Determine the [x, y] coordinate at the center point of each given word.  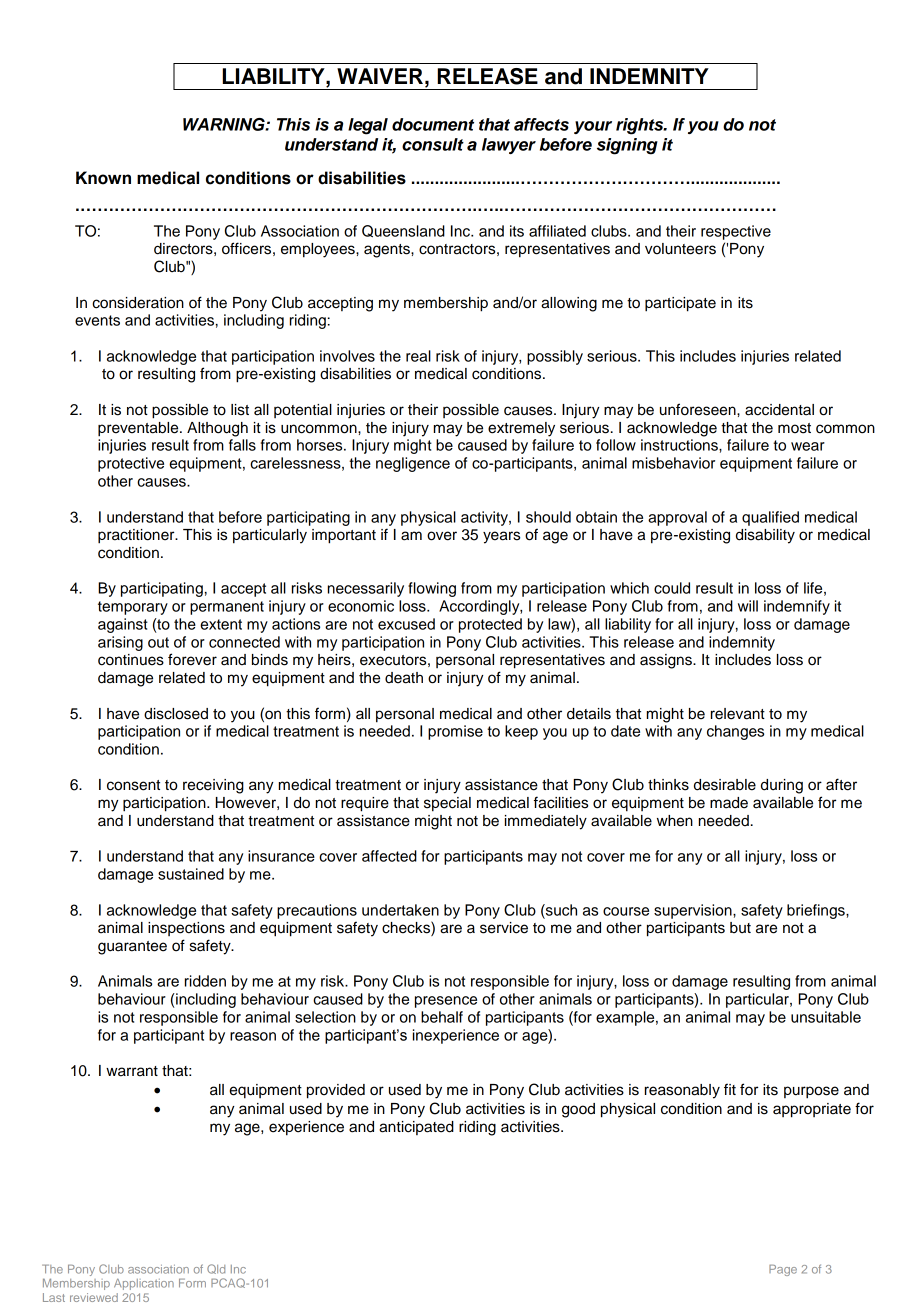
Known [103, 178]
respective [736, 232]
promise [455, 732]
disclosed [176, 714]
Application [144, 1284]
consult [433, 144]
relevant [738, 714]
